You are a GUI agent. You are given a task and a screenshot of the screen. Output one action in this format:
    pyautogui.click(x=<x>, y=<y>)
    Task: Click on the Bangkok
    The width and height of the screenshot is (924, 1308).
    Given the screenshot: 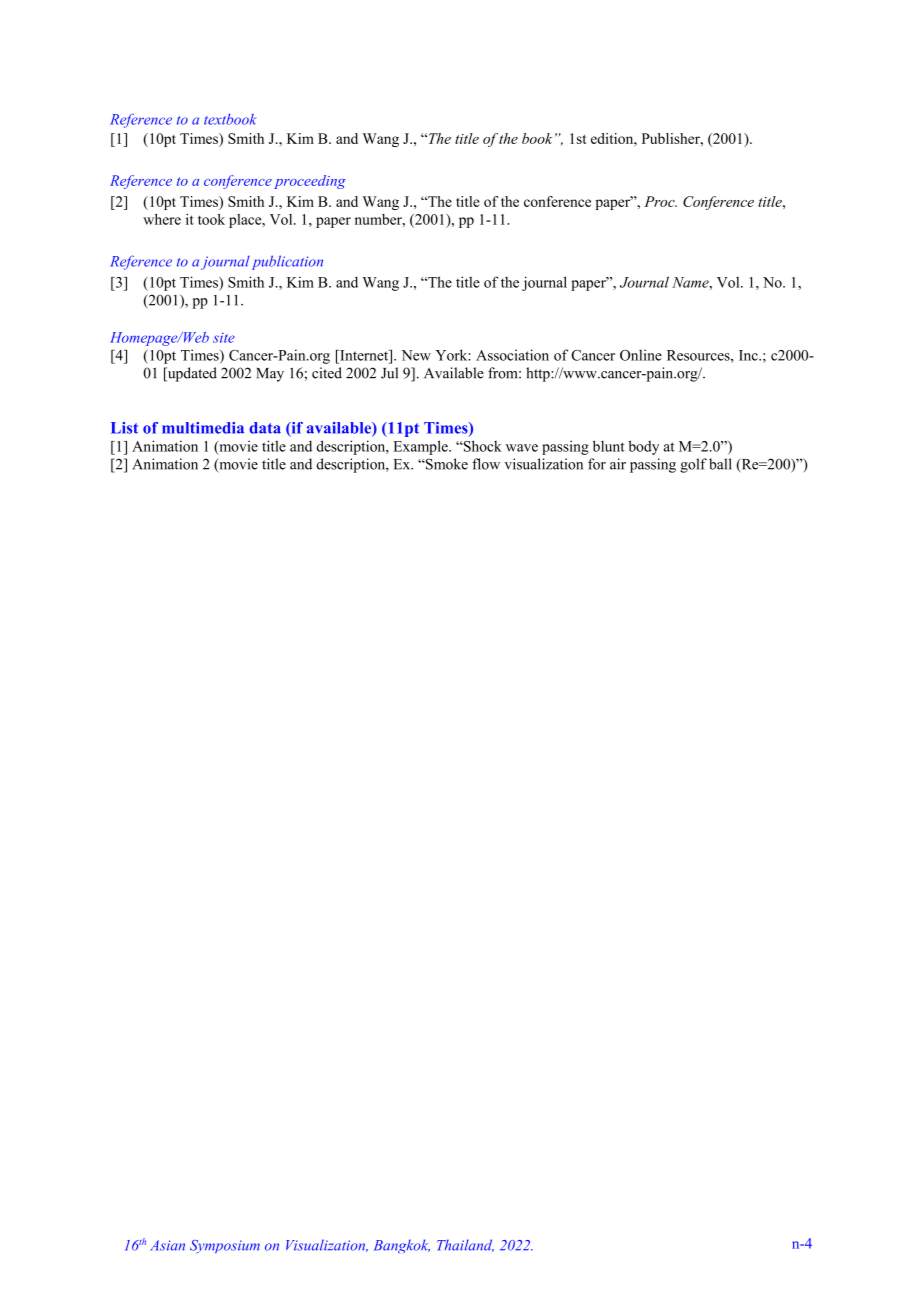 What is the action you would take?
    pyautogui.click(x=402, y=1246)
